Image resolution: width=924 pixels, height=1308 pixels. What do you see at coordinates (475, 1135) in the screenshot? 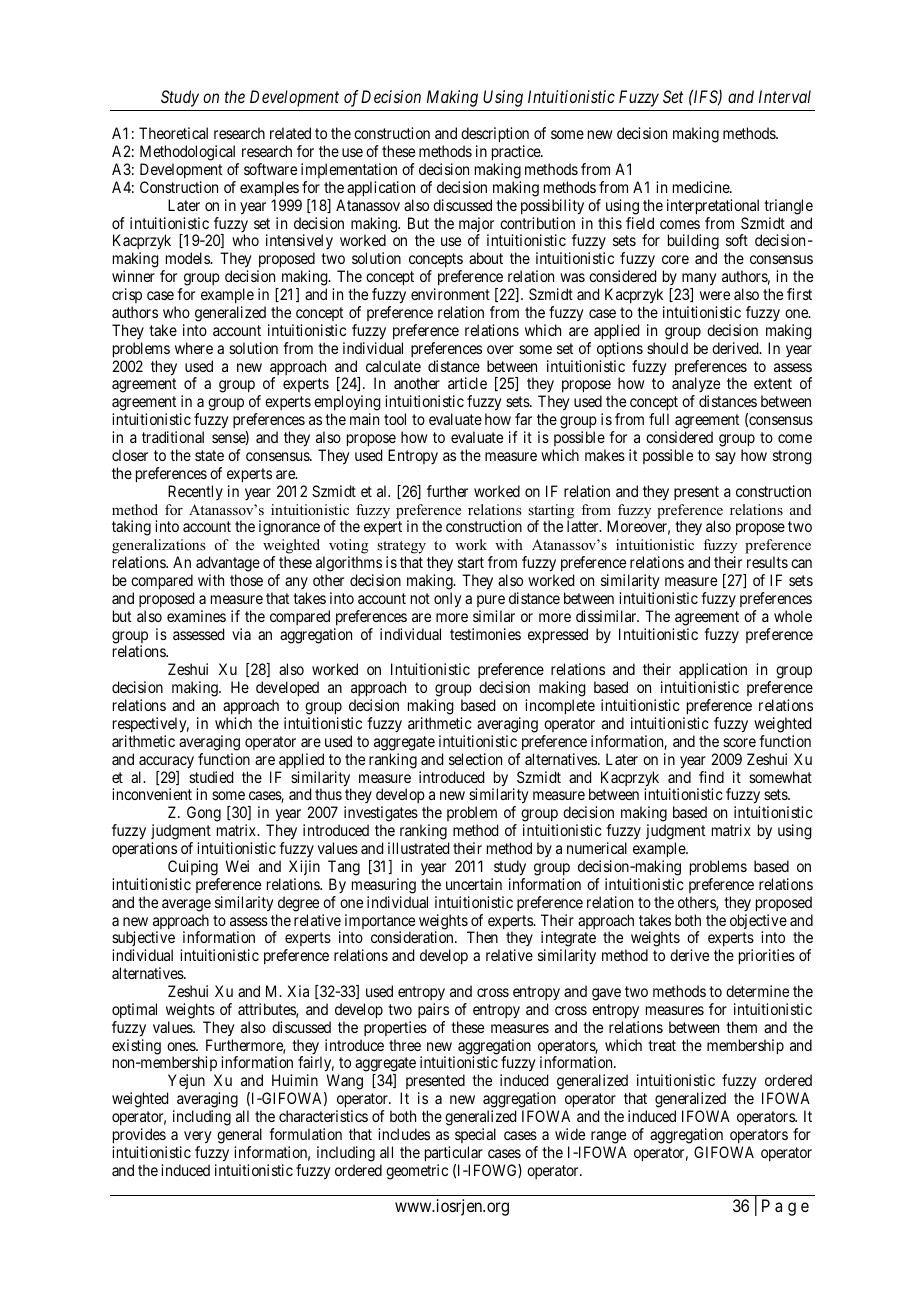
I see `special` at bounding box center [475, 1135].
